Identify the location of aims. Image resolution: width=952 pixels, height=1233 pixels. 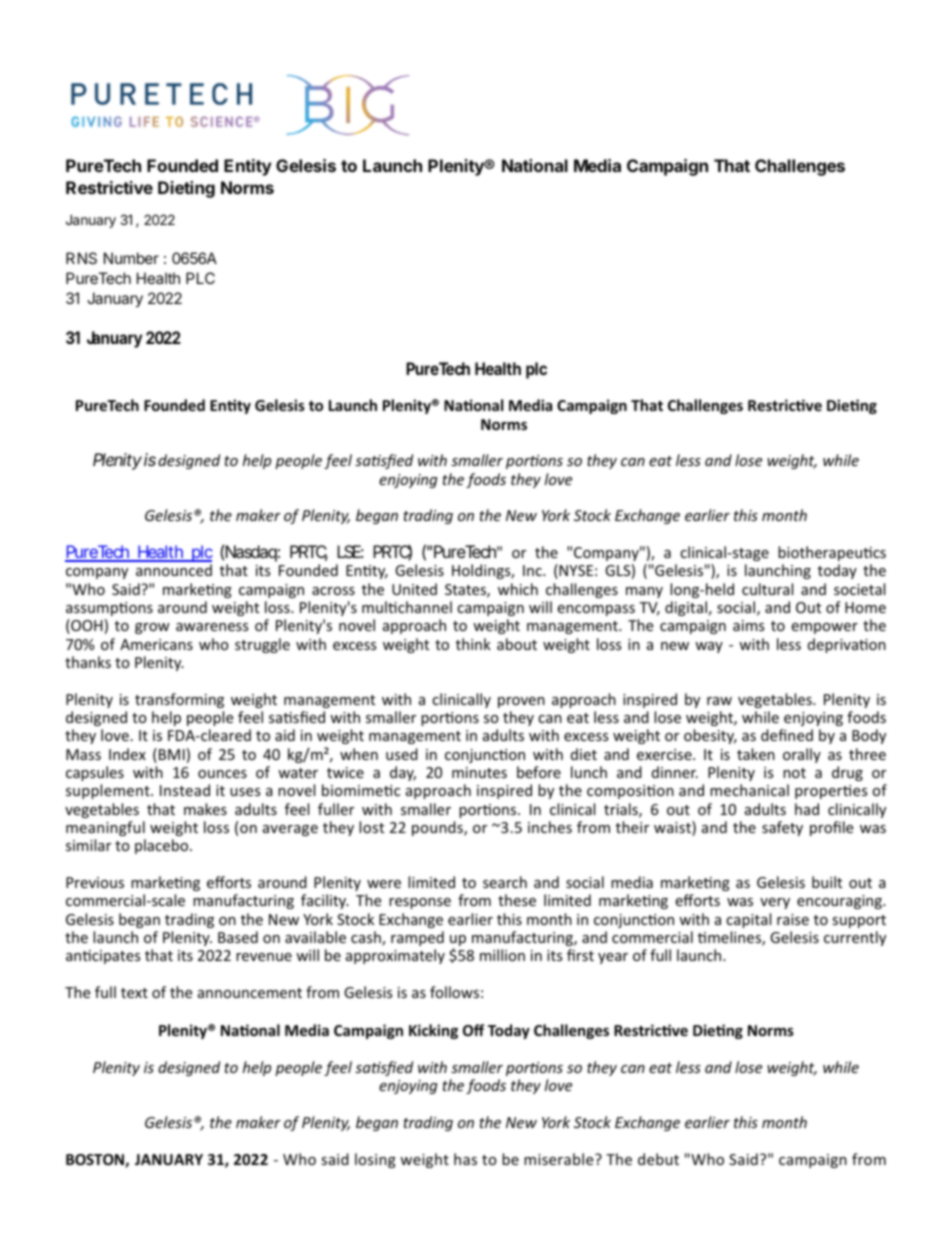
(748, 625).
